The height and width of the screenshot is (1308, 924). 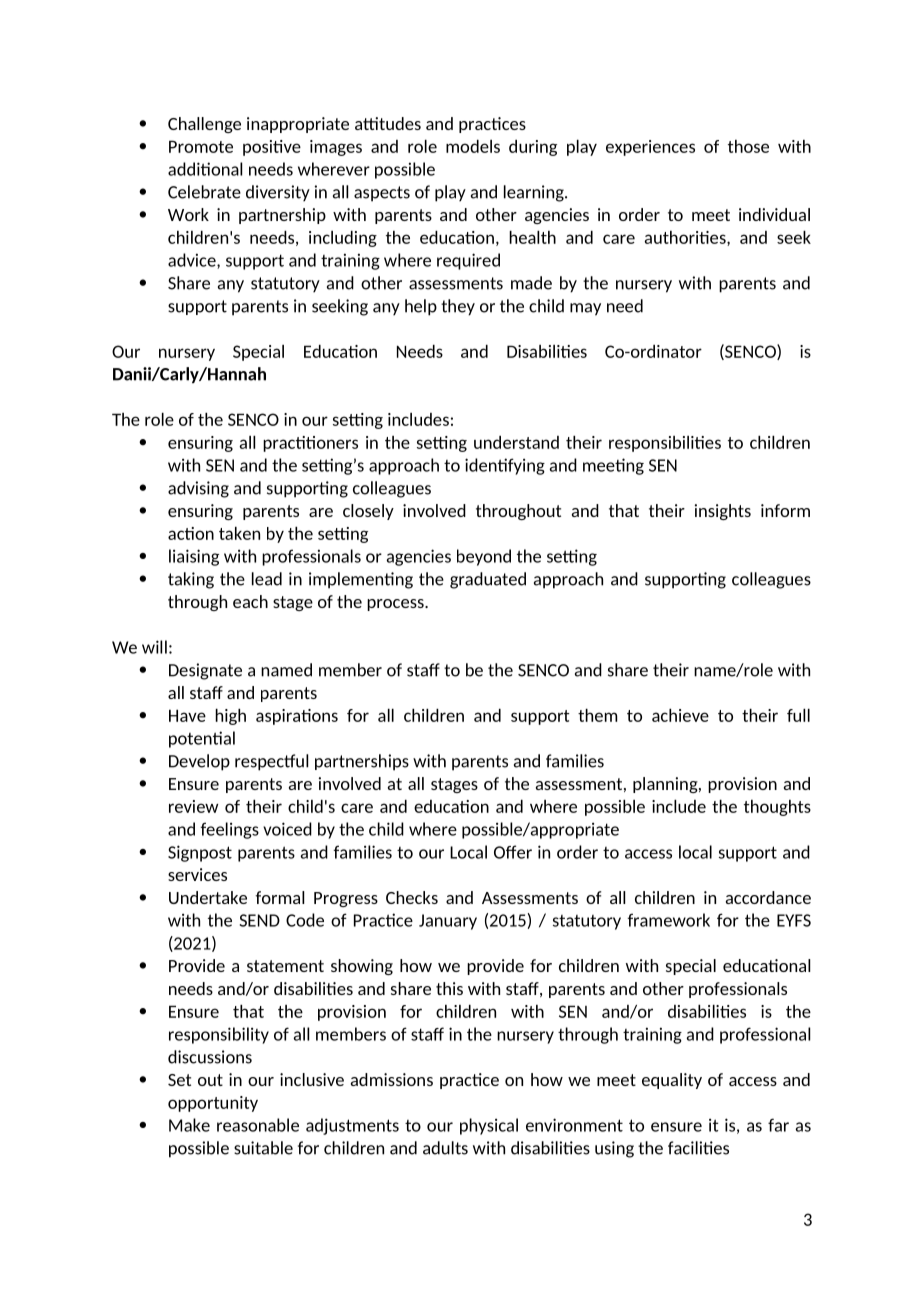 I want to click on Promote, so click(x=201, y=146).
